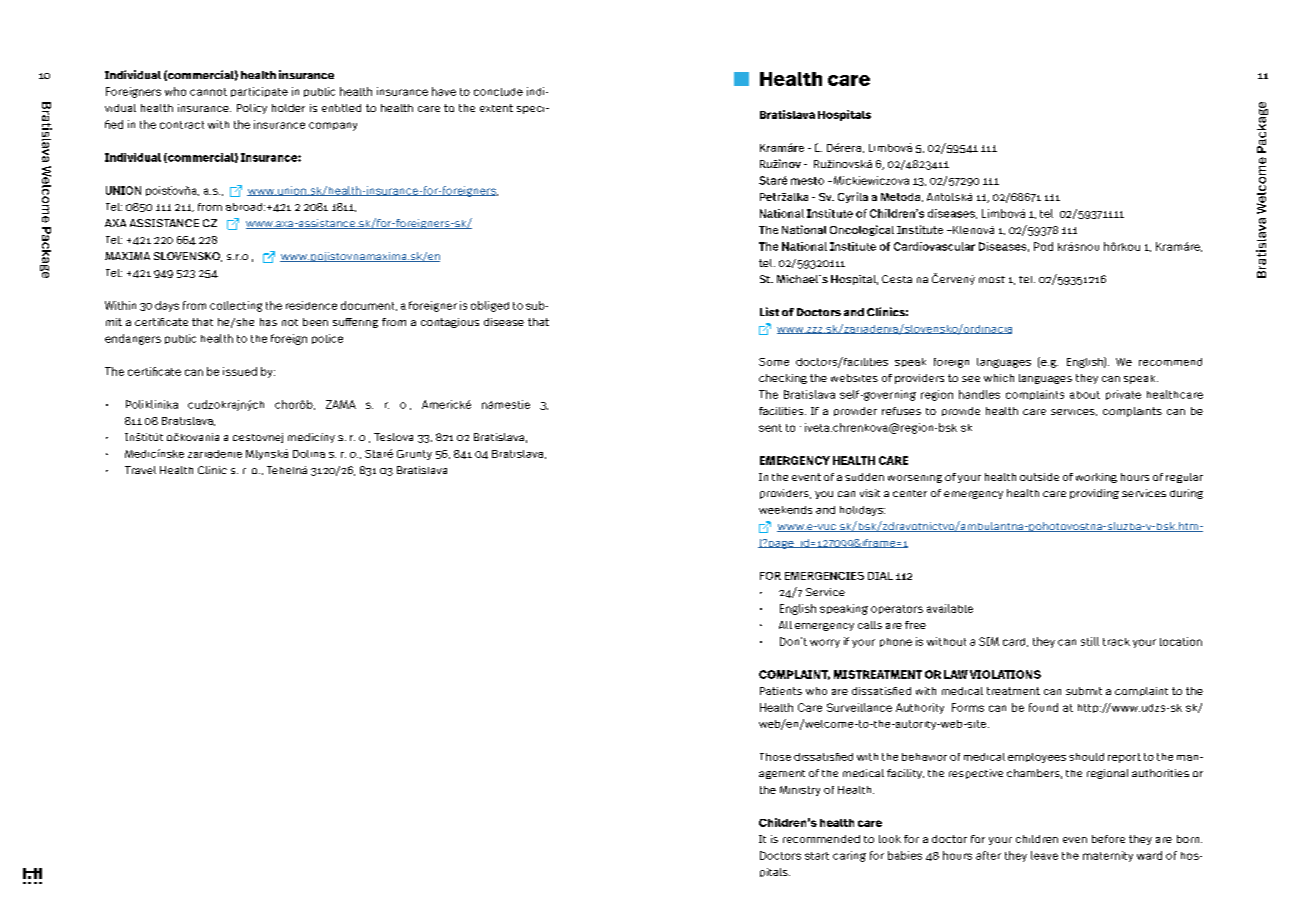  I want to click on weekends, so click(785, 510).
